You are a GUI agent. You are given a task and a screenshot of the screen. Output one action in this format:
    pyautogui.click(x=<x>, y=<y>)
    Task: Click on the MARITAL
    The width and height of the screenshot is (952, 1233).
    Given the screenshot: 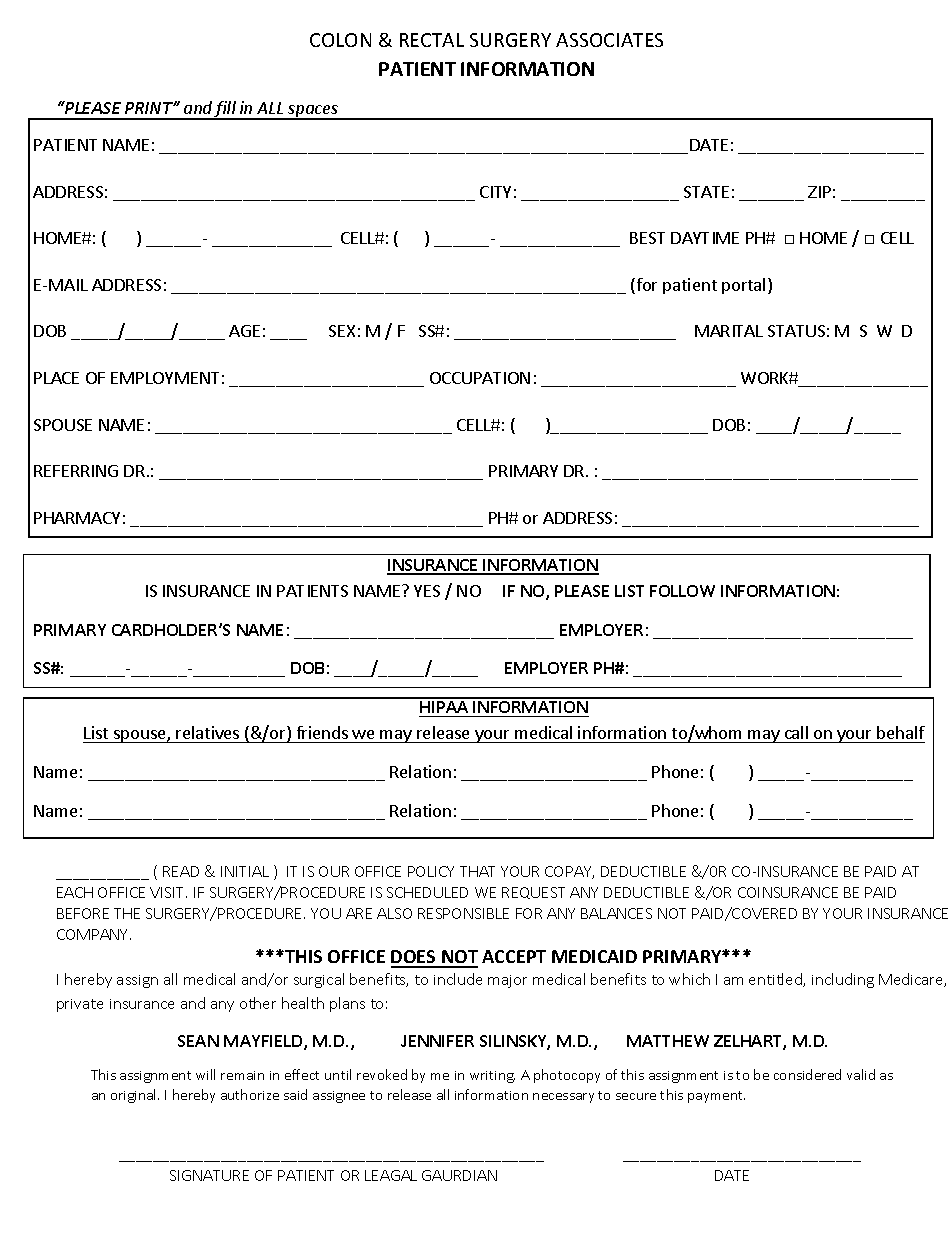 What is the action you would take?
    pyautogui.click(x=729, y=331)
